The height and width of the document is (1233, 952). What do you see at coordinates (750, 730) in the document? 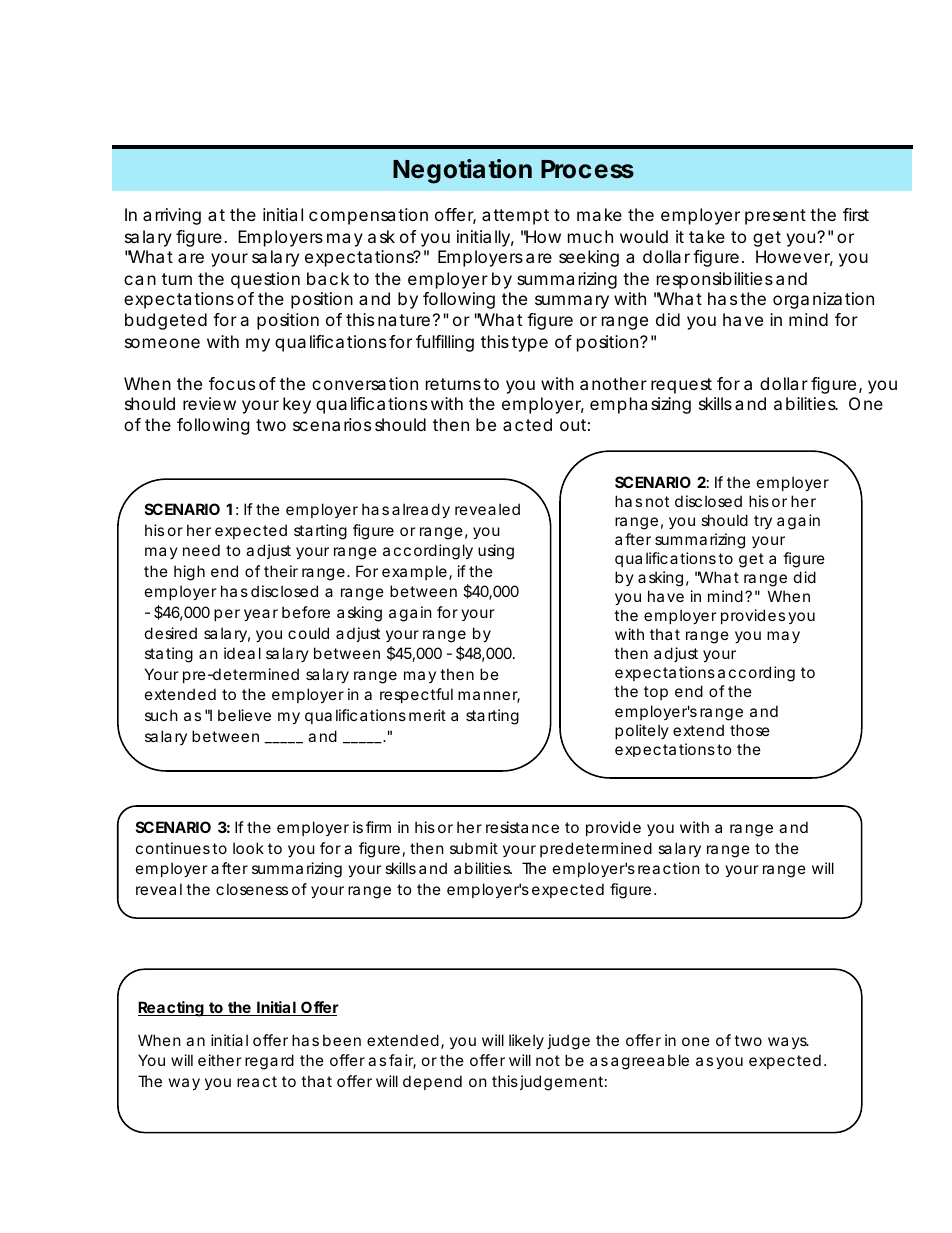
I see `those` at bounding box center [750, 730].
